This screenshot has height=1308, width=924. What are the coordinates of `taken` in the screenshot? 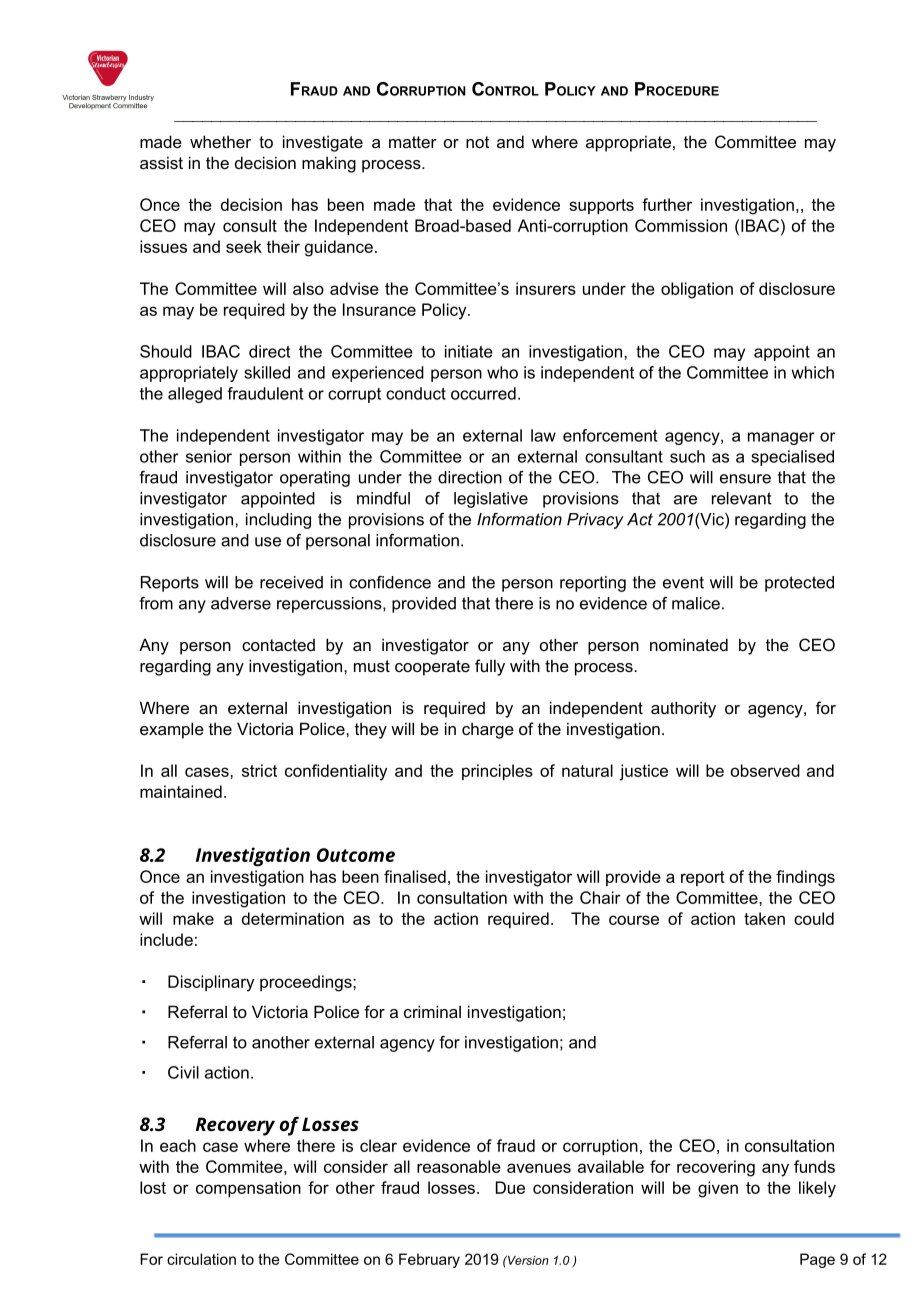 It's located at (764, 918).
